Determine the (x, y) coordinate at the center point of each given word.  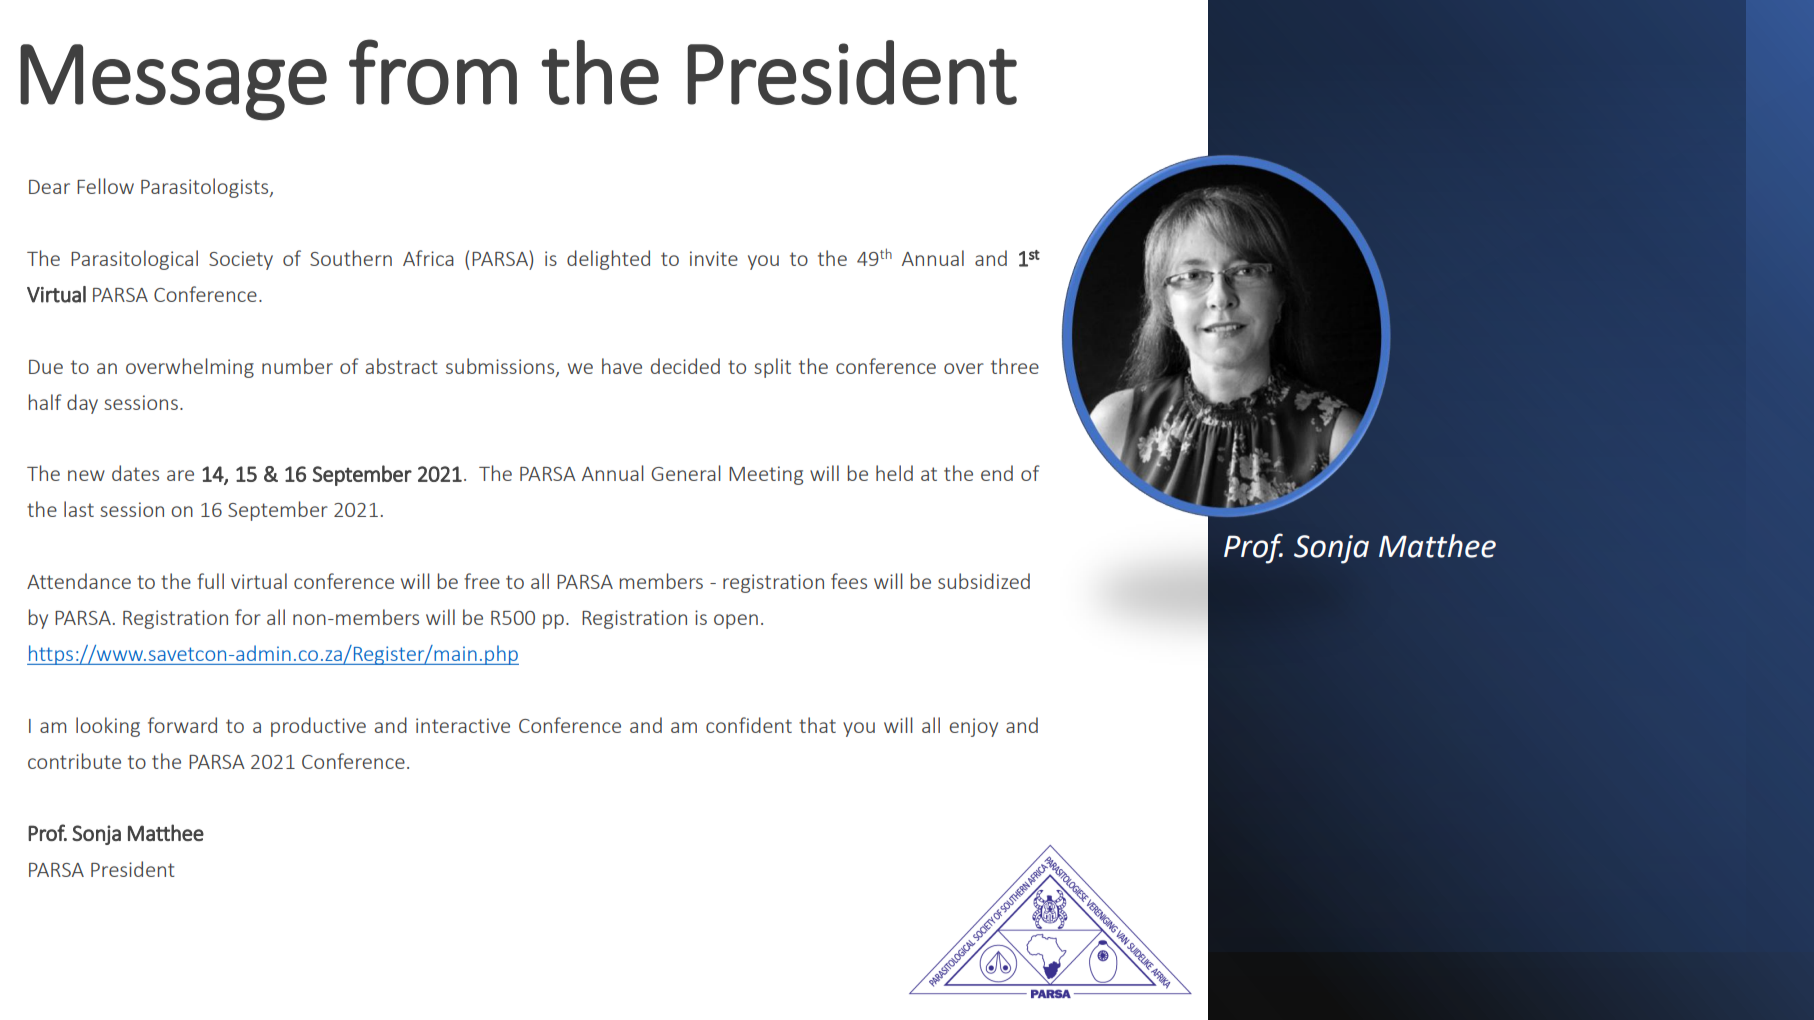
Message (173, 82)
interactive (463, 725)
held (894, 473)
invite (714, 258)
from (433, 72)
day (82, 404)
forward (182, 725)
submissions (501, 367)
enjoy (974, 727)
